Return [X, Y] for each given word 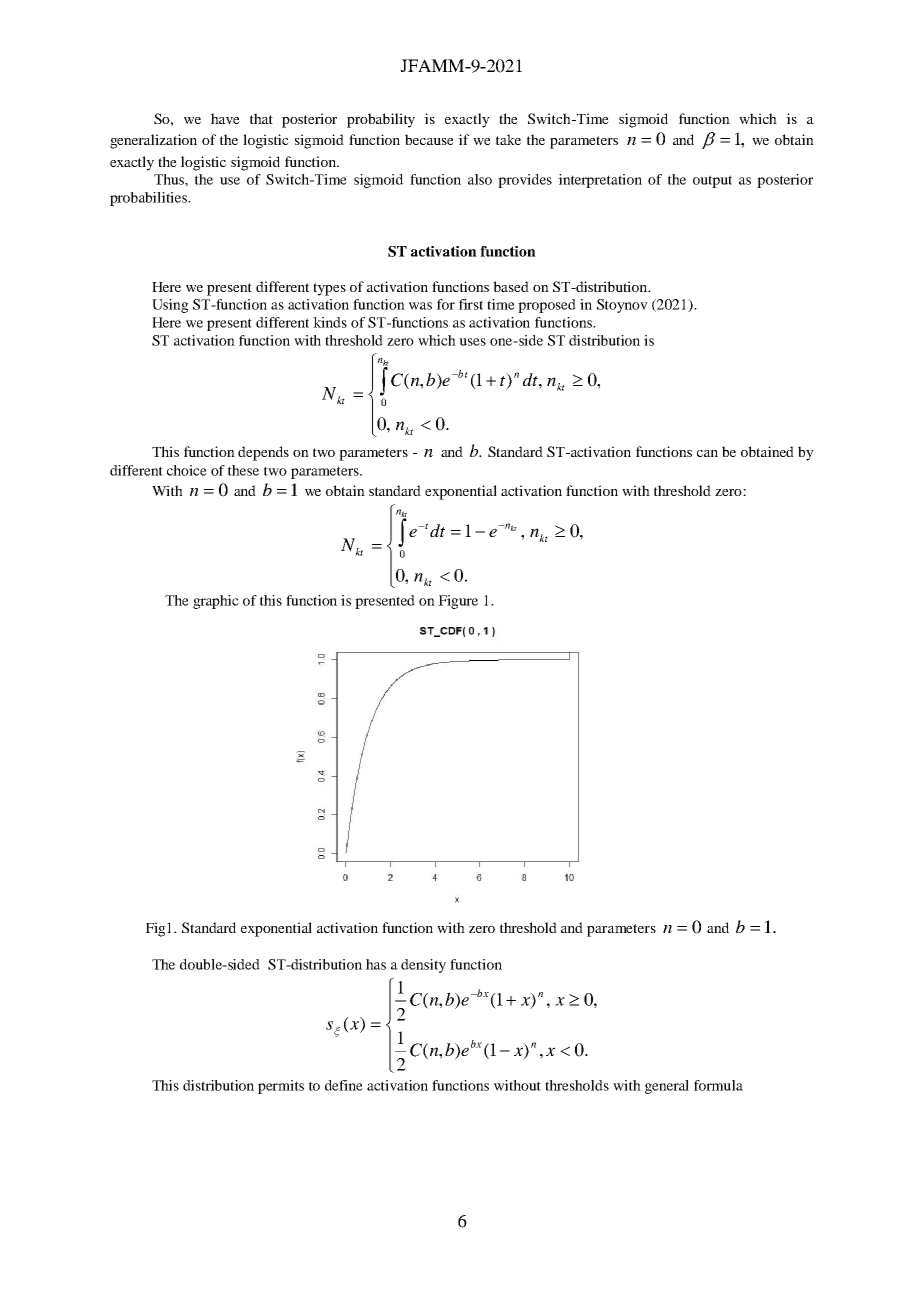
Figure [458, 602]
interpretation [600, 181]
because [429, 139]
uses [472, 342]
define [344, 1085]
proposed [547, 306]
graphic [216, 602]
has [376, 964]
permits [281, 1087]
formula [718, 1085]
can [707, 453]
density [423, 966]
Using [170, 306]
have [225, 118]
